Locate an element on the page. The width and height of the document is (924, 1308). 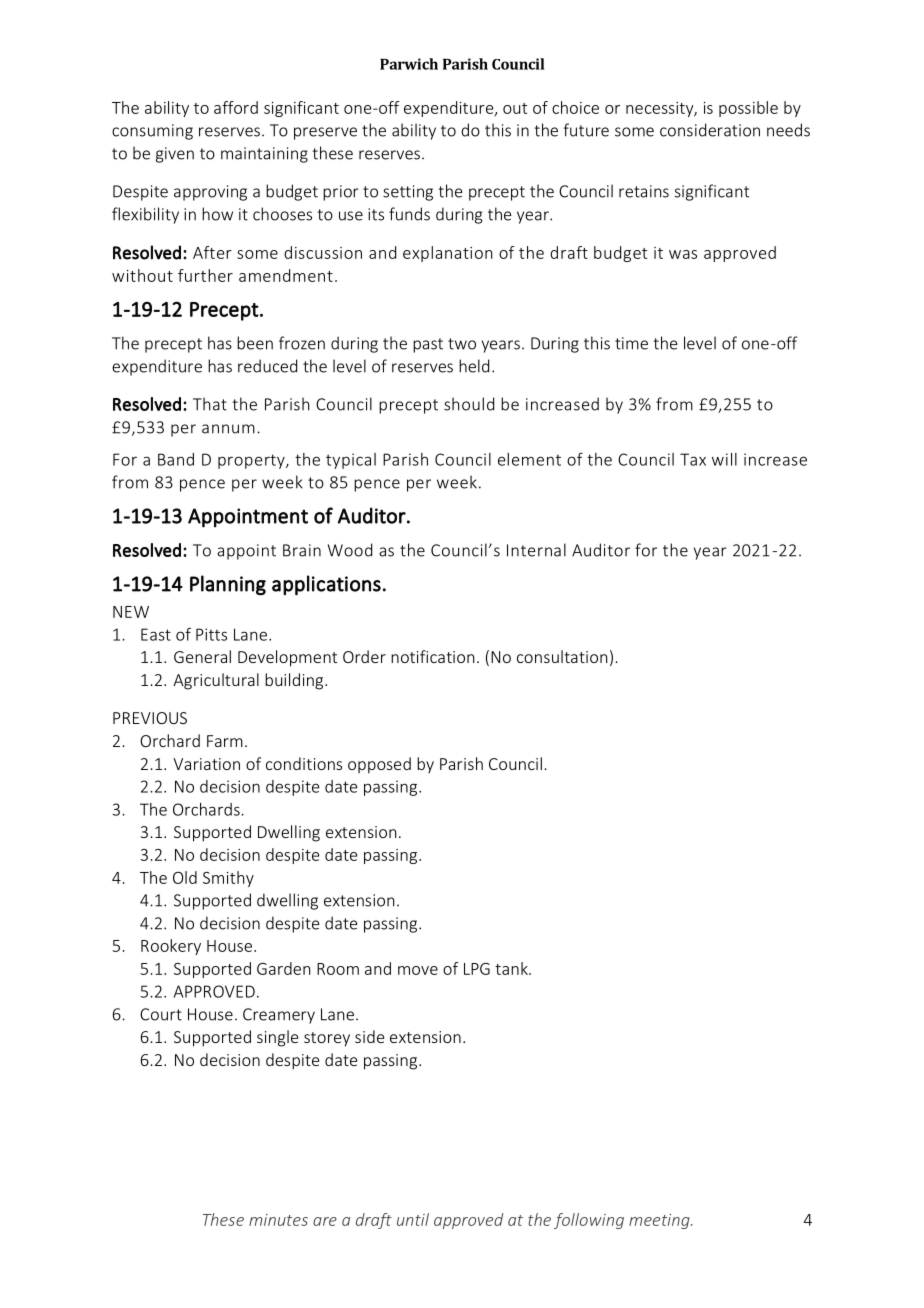
consultation is located at coordinates (562, 656).
